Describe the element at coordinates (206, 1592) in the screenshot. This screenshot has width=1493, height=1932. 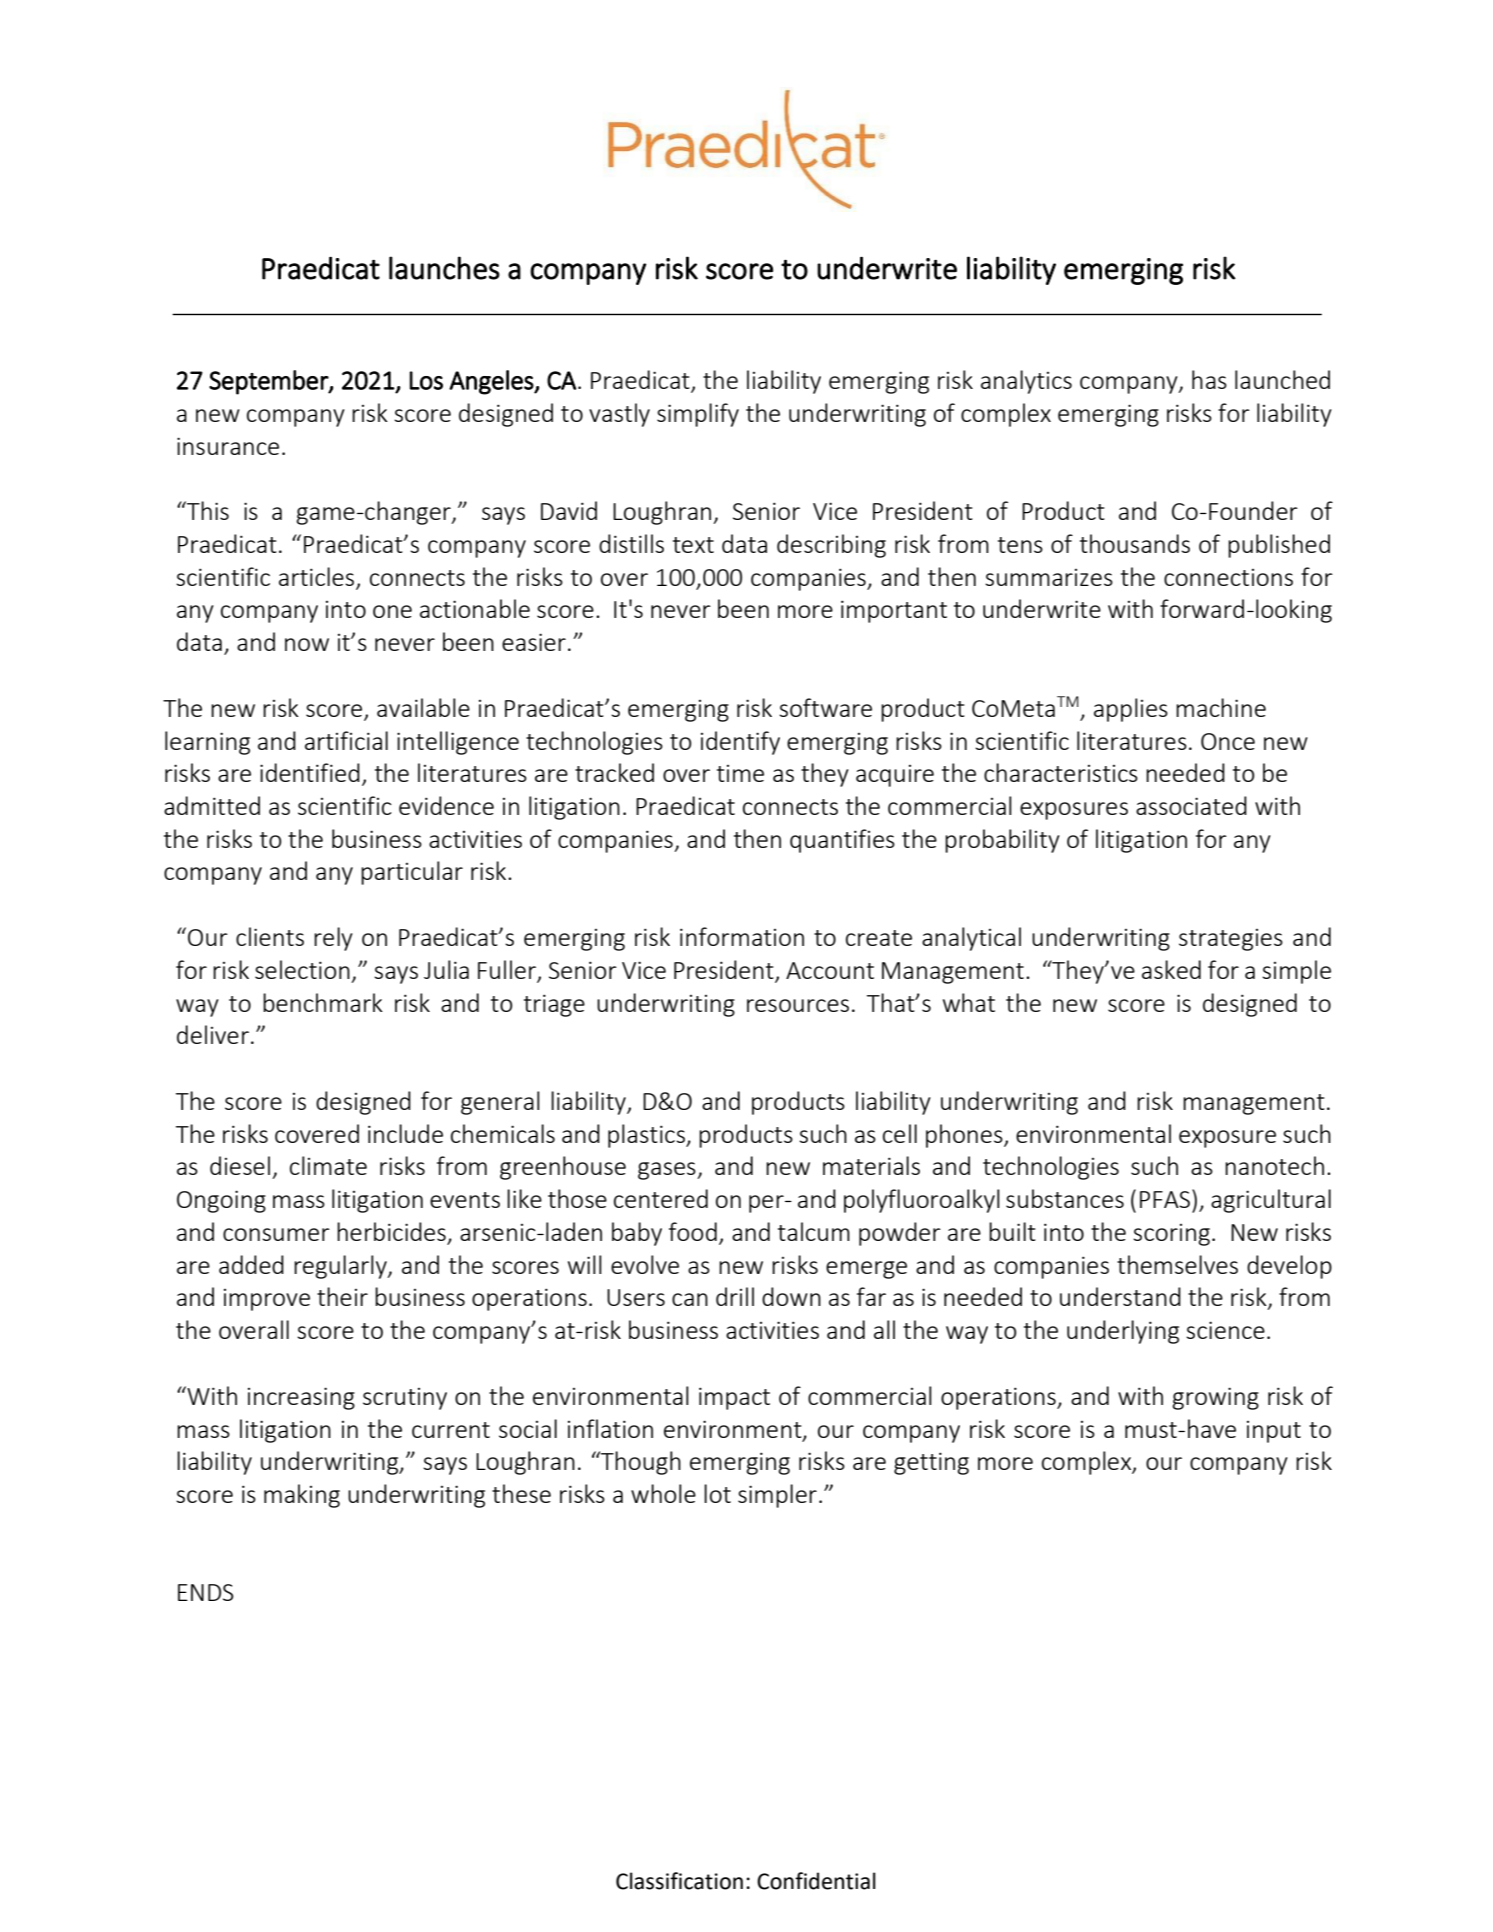
I see `ENDS` at that location.
